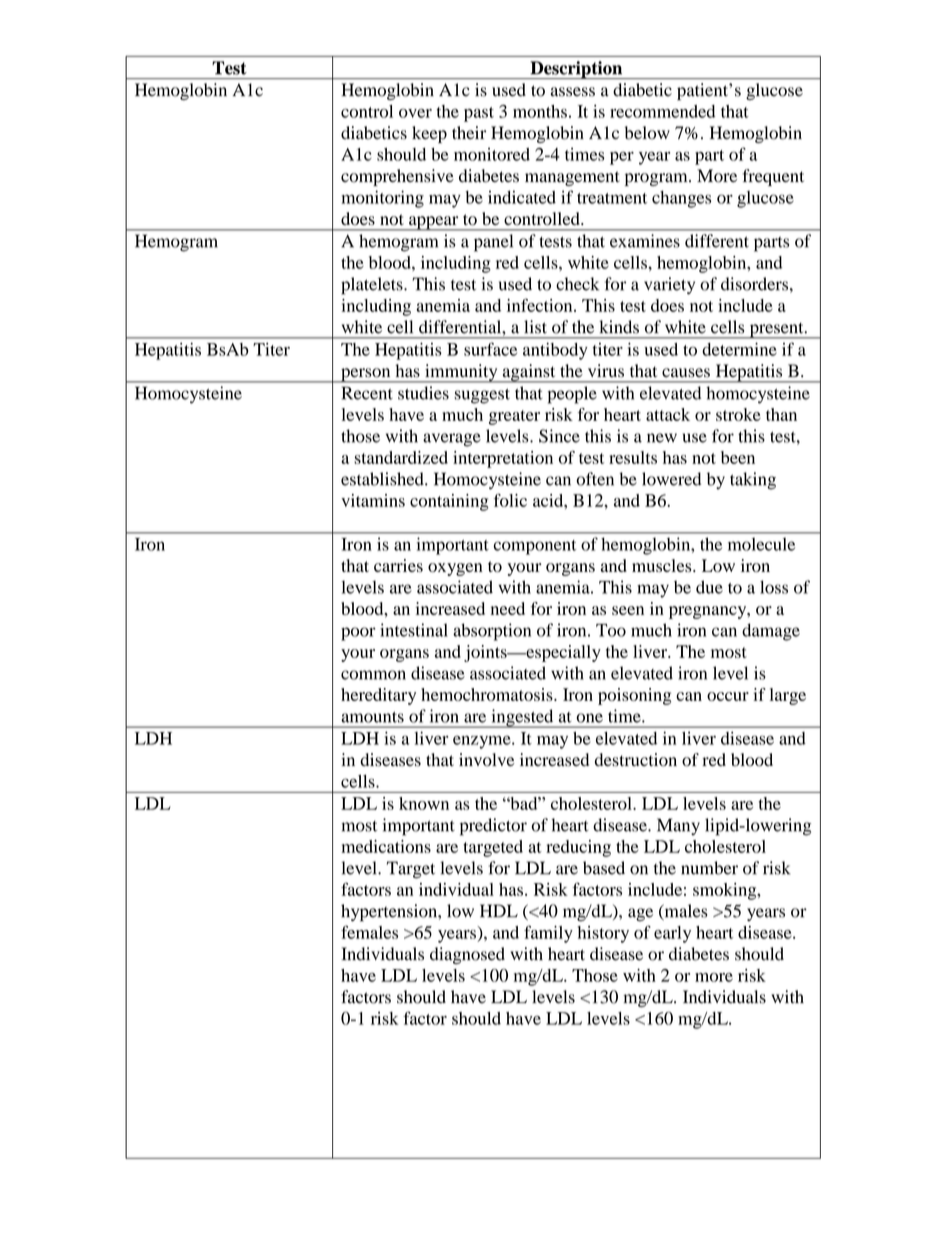 This document has height=1233, width=952. I want to click on assess, so click(573, 92).
